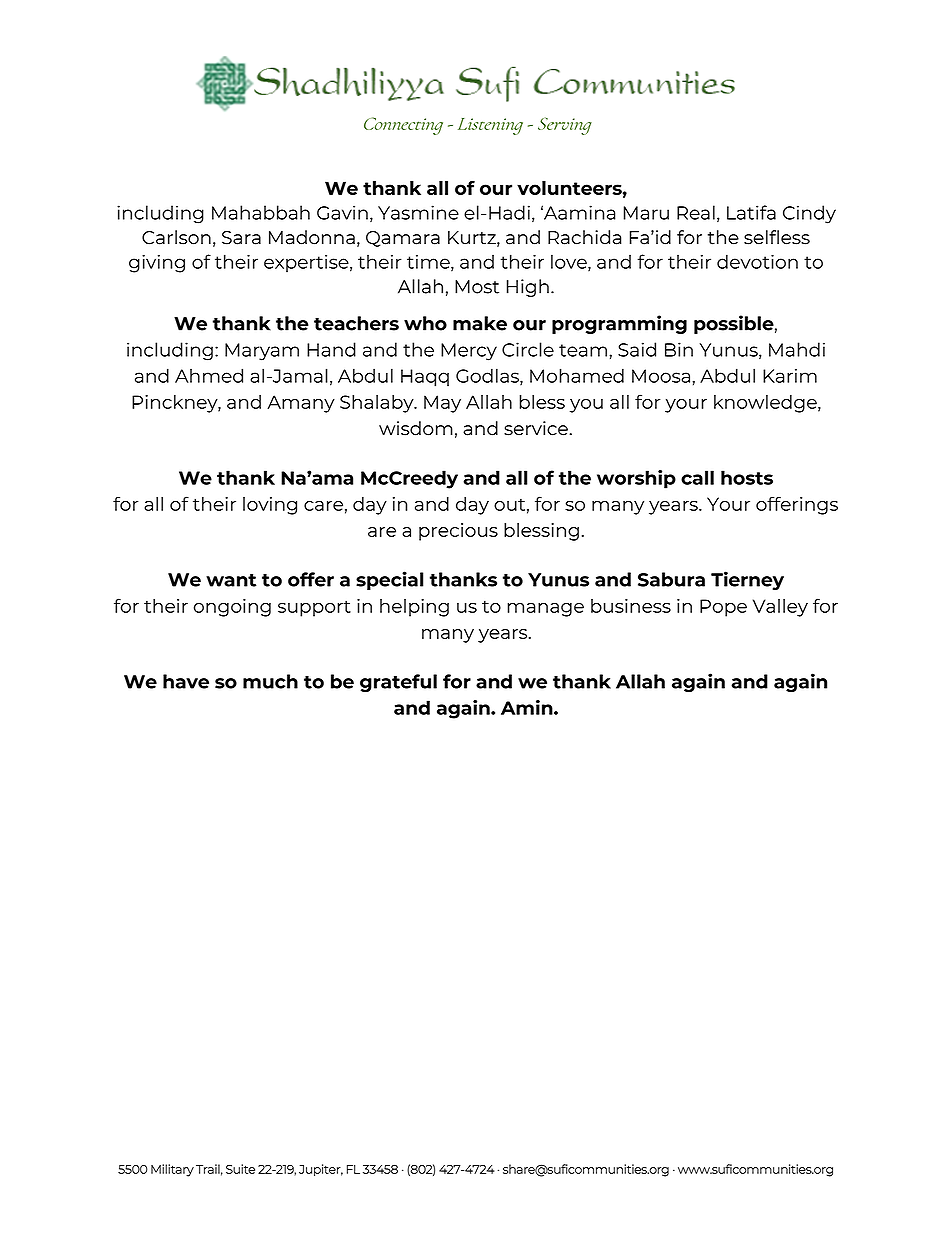  What do you see at coordinates (186, 681) in the screenshot?
I see `have` at bounding box center [186, 681].
